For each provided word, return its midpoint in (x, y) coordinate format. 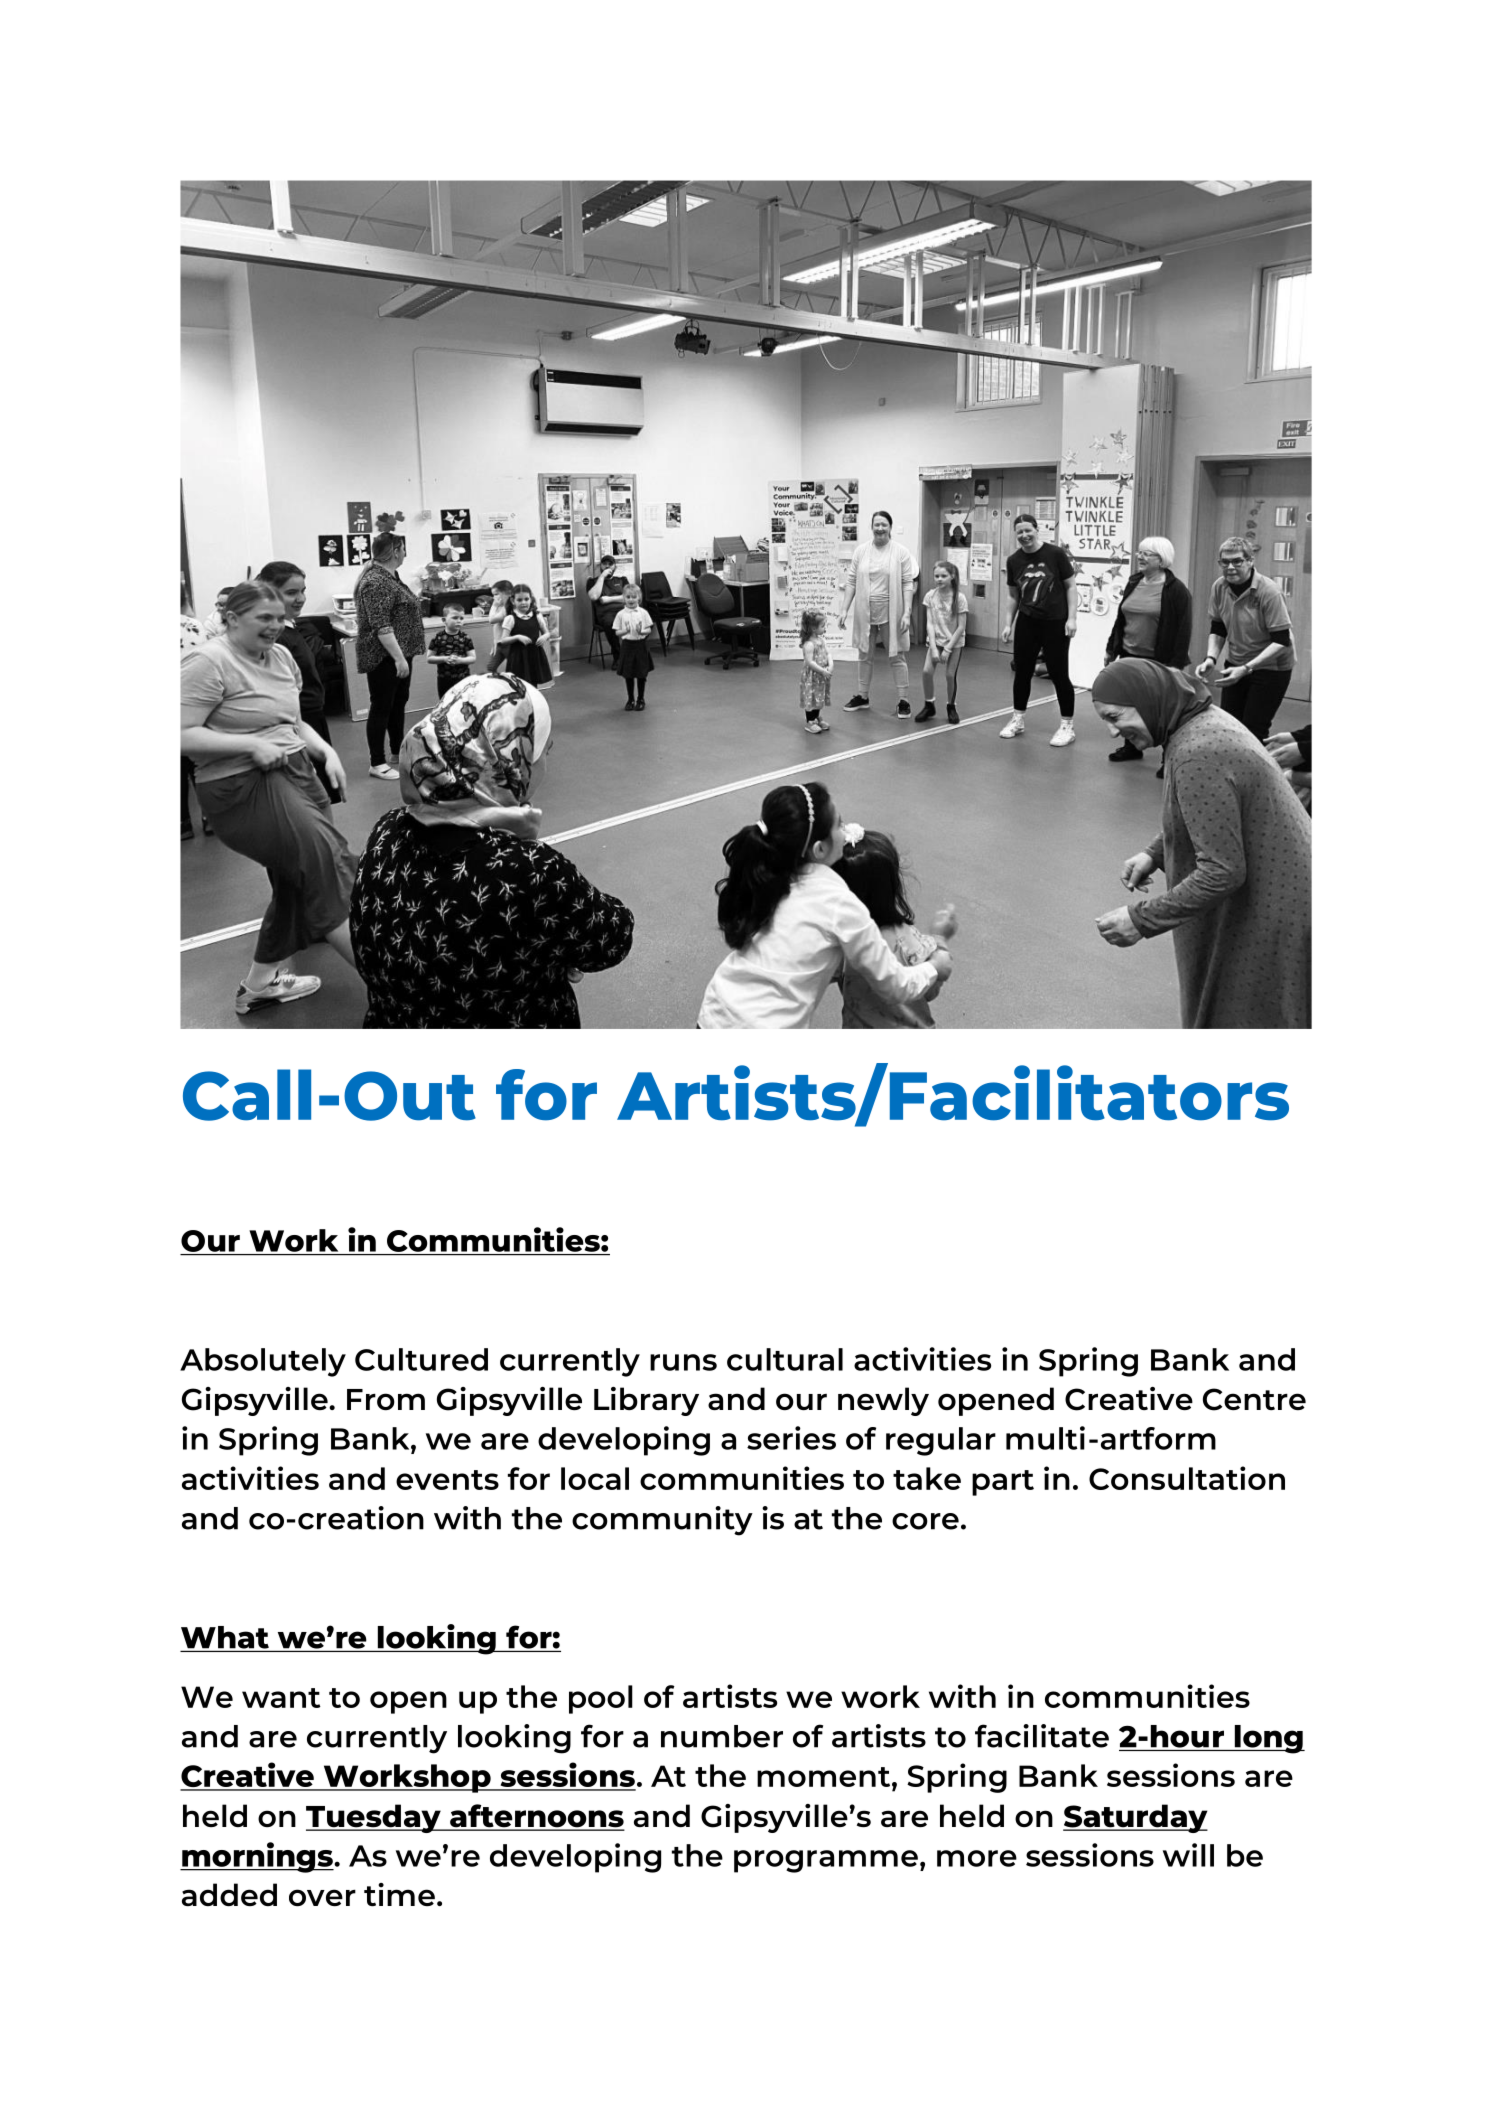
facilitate (1042, 1736)
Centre (1254, 1399)
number (722, 1736)
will (1188, 1855)
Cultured (421, 1359)
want (281, 1698)
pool (601, 1699)
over (322, 1897)
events (447, 1480)
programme (826, 1861)
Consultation (1187, 1478)
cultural (785, 1359)
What (225, 1637)
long (1268, 1739)
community (662, 1521)
